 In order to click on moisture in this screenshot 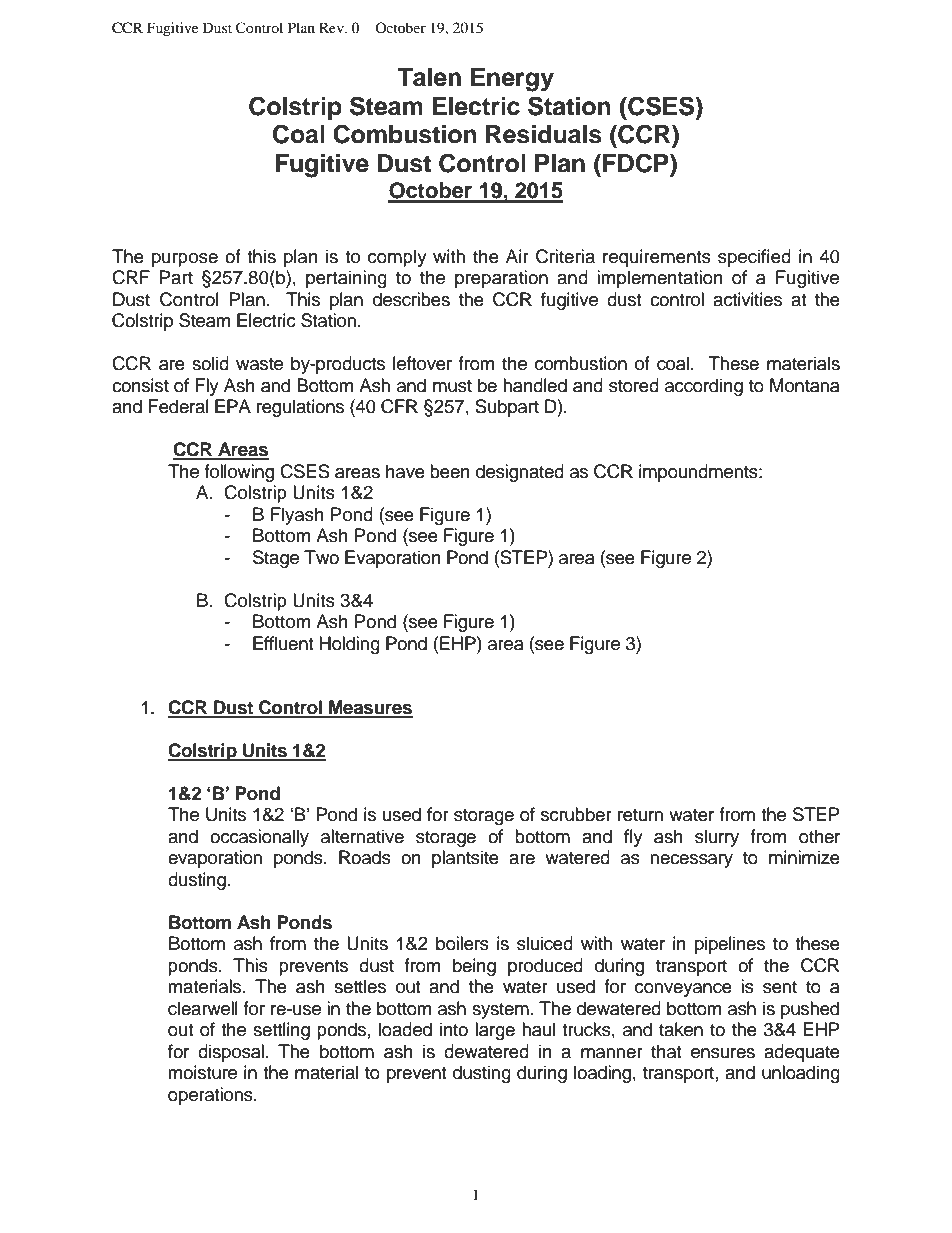, I will do `click(202, 1072)`.
